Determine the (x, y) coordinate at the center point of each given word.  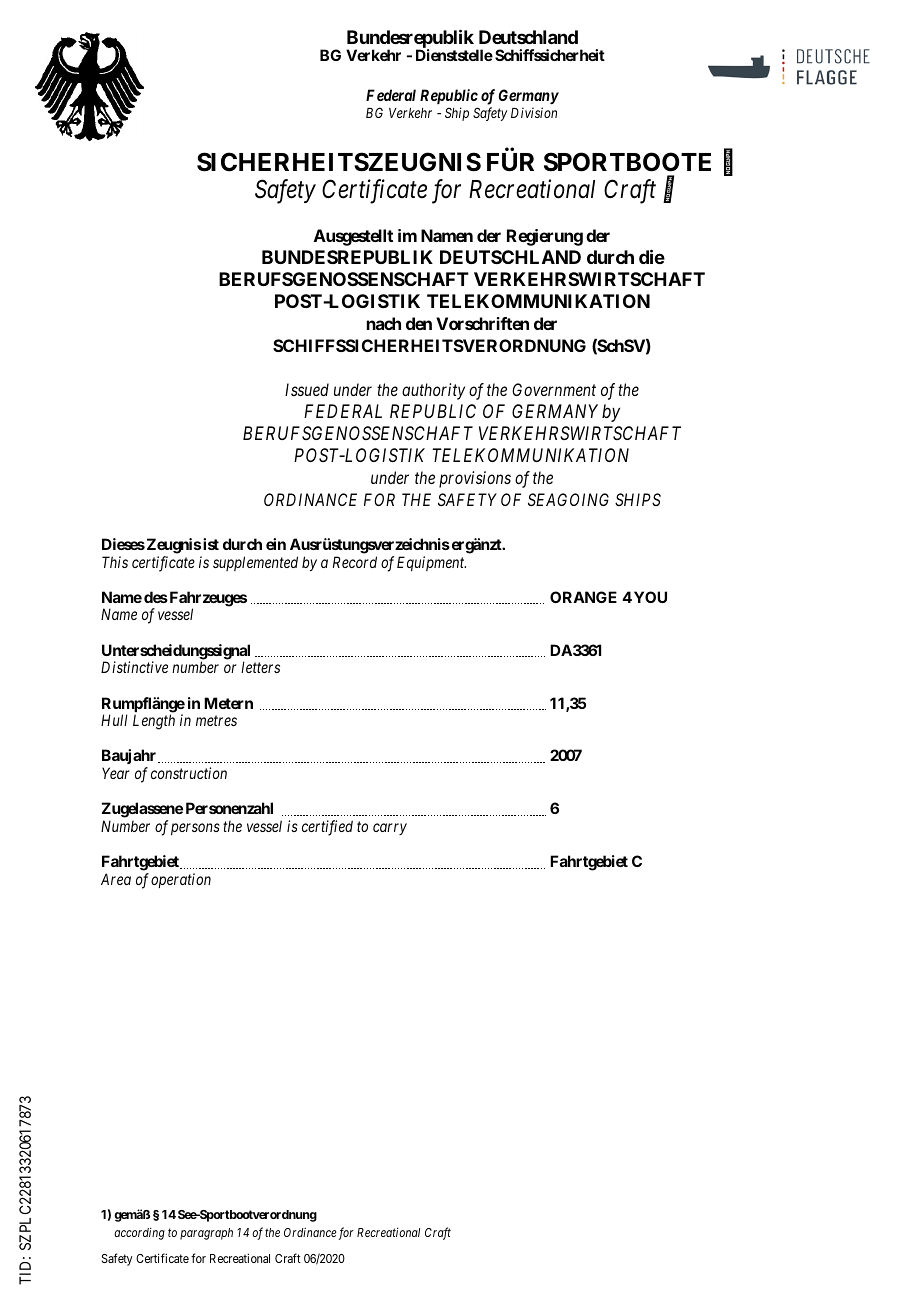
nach (384, 323)
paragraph (206, 1234)
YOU (649, 597)
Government (554, 389)
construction (189, 773)
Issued (307, 389)
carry (390, 829)
